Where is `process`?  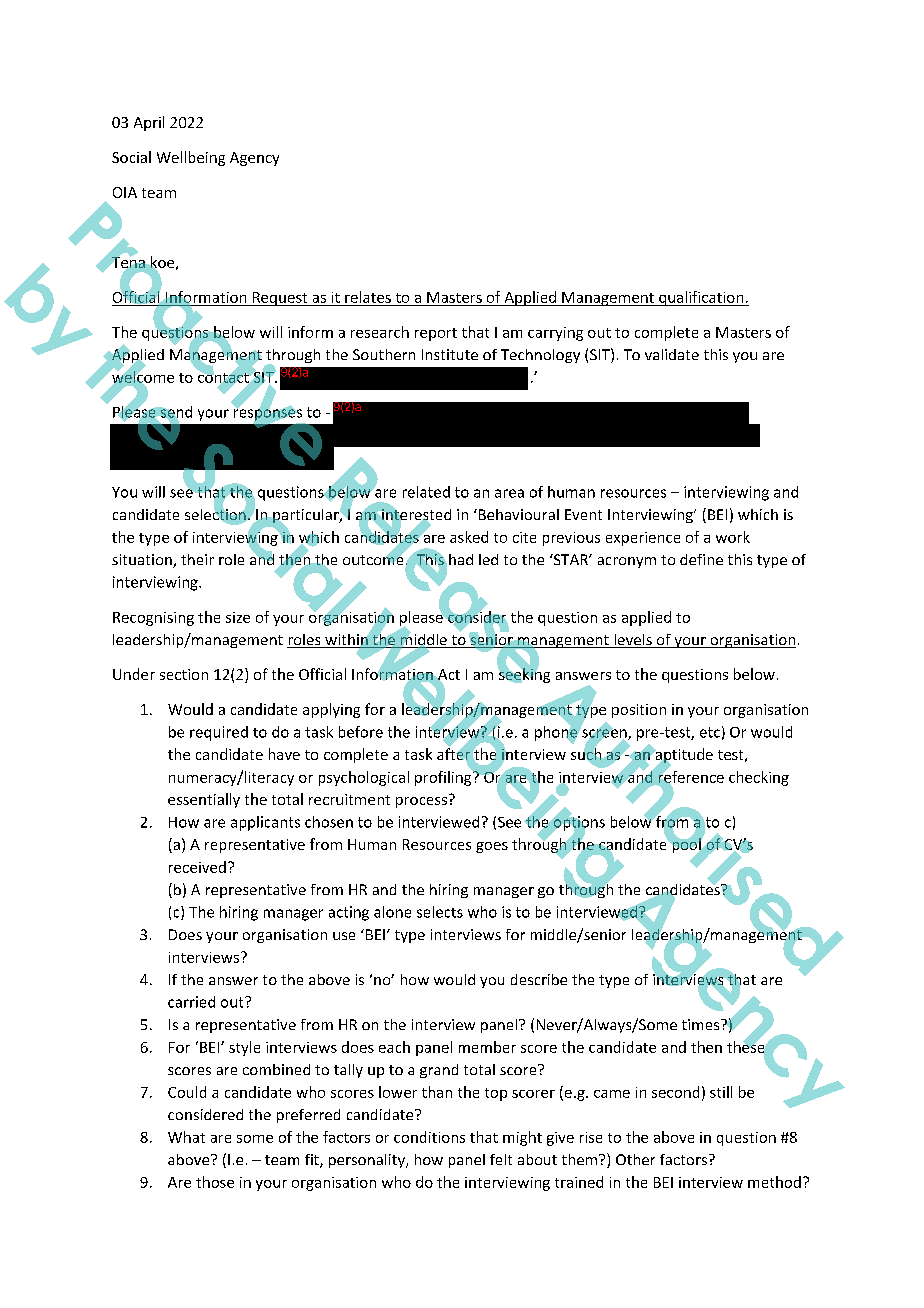
process is located at coordinates (421, 802).
